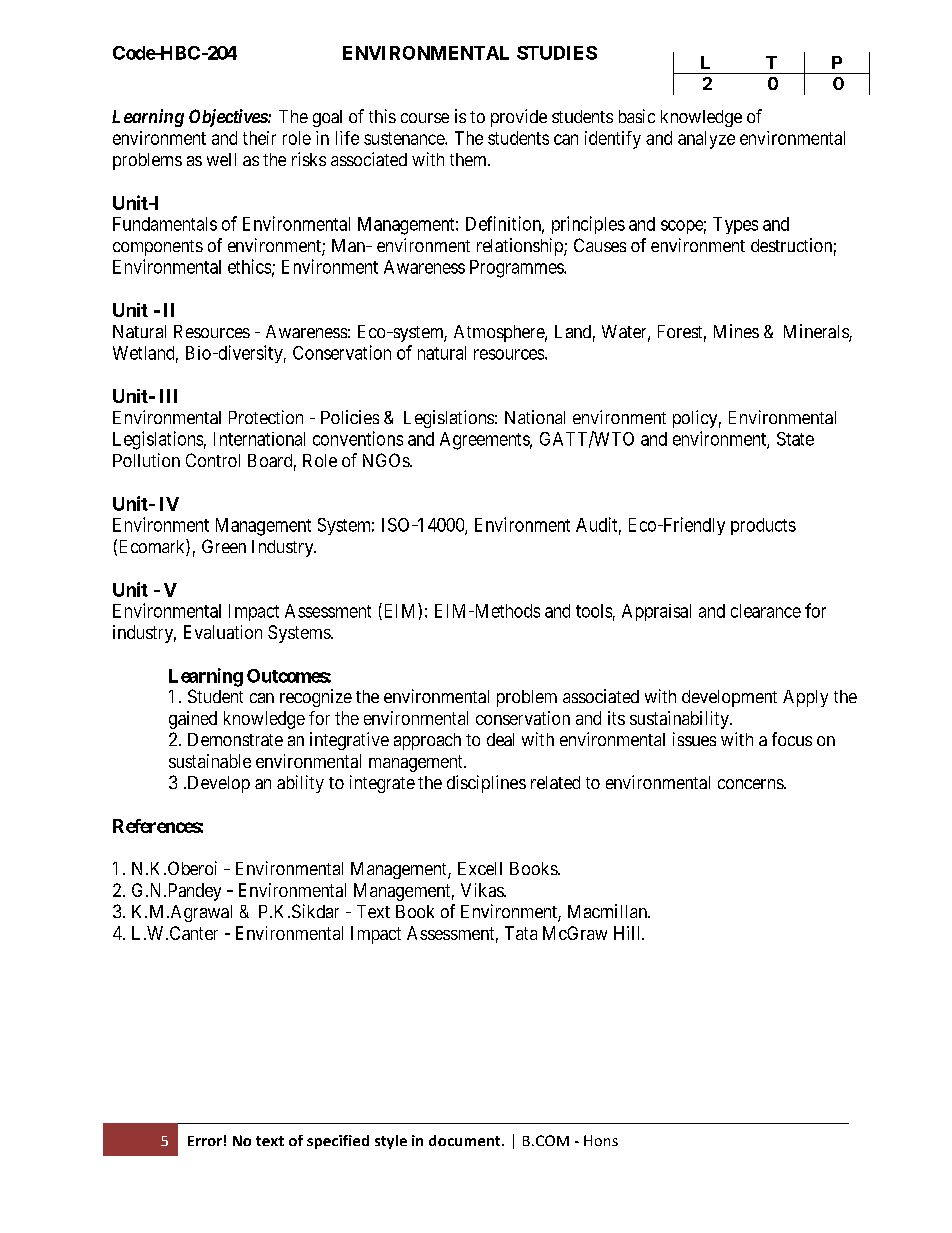 This screenshot has height=1233, width=952. I want to click on specified, so click(338, 1142).
